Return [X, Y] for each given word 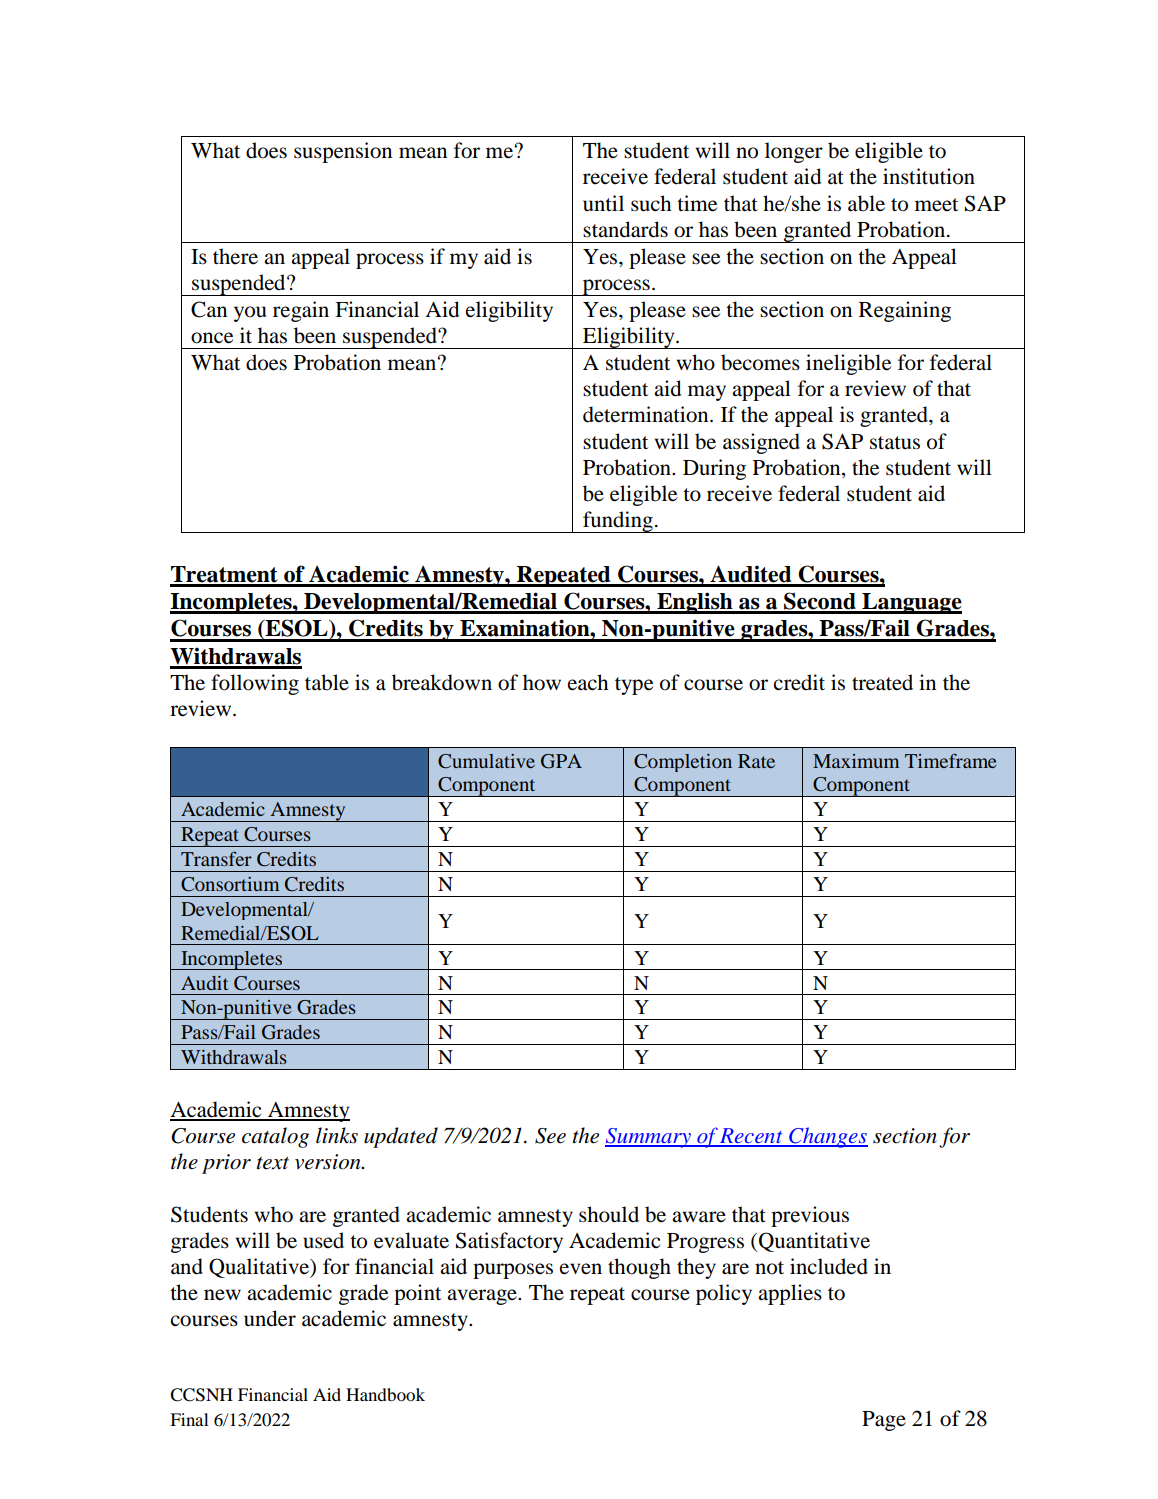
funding [618, 522]
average [483, 1297]
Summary [649, 1138]
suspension [343, 152]
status [895, 443]
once [212, 338]
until [603, 203]
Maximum [856, 761]
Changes [827, 1137]
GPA [561, 761]
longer [794, 152]
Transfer [216, 858]
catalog [275, 1137]
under [270, 1318]
